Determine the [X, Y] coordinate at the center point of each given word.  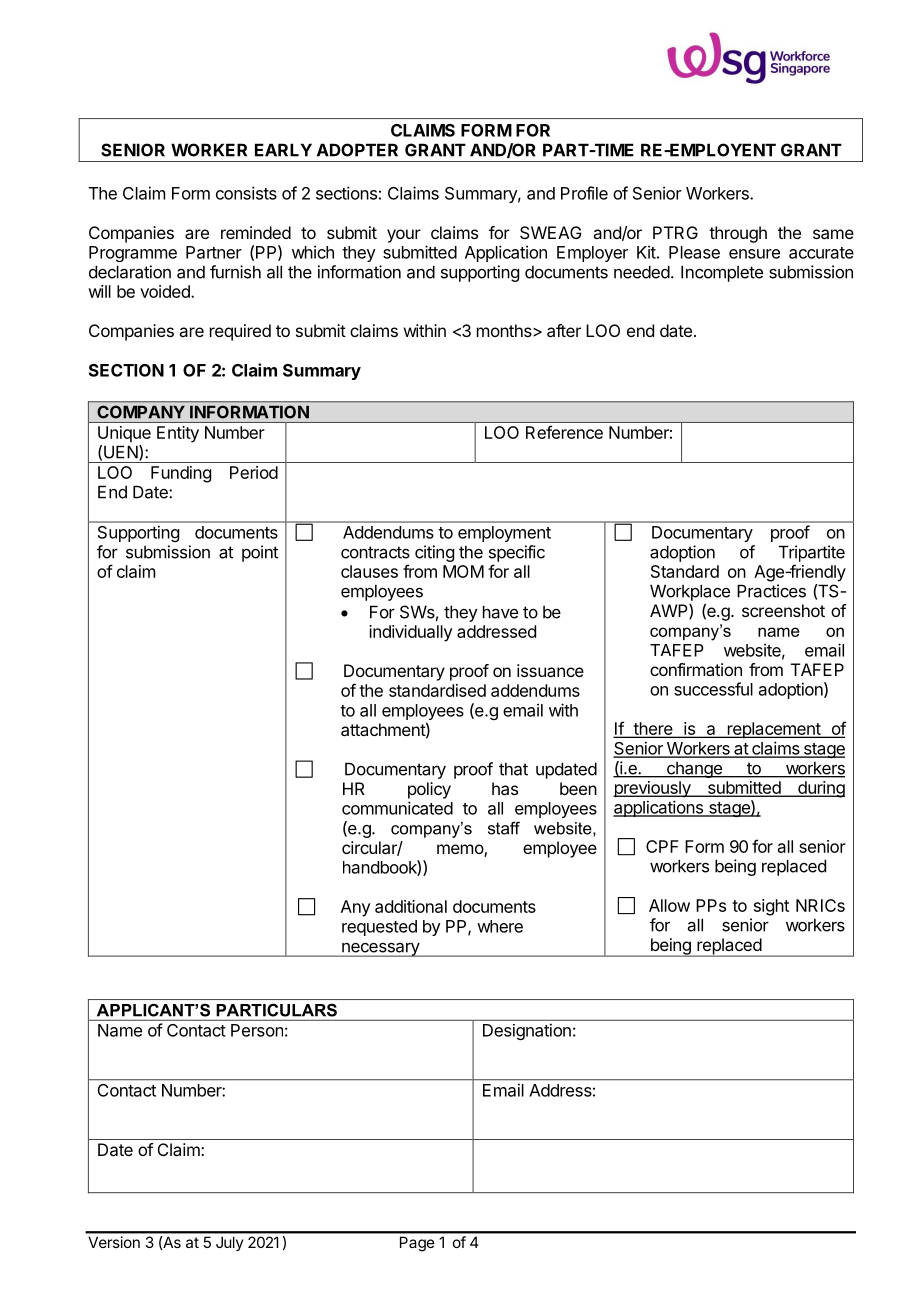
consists [246, 193]
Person [257, 1030]
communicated [397, 808]
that [513, 769]
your [404, 236]
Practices [771, 591]
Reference [564, 432]
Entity [178, 434]
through [738, 234]
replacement [773, 730]
